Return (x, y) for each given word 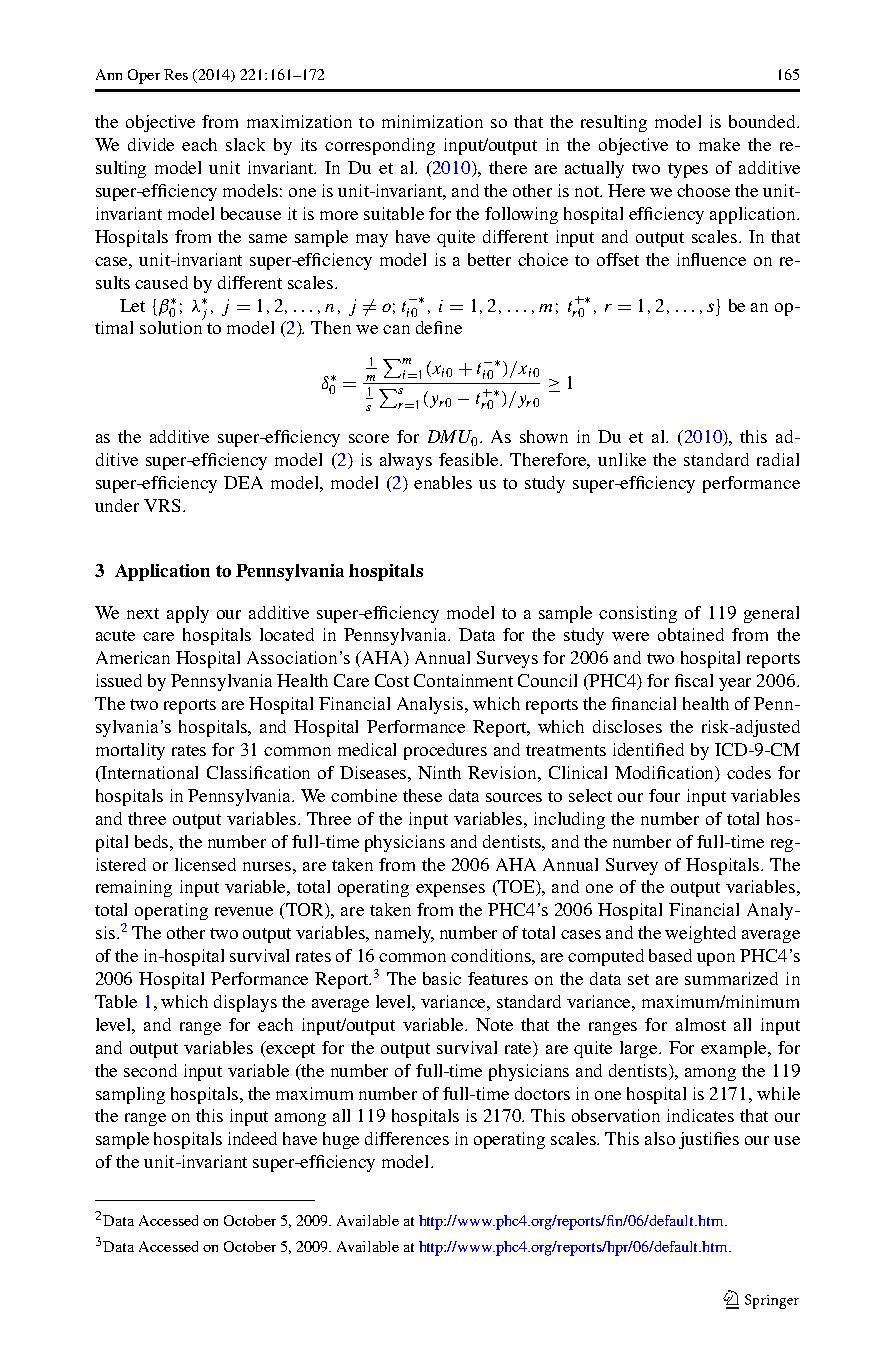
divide (151, 144)
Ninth (439, 772)
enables (443, 482)
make (719, 144)
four (664, 795)
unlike (622, 459)
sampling (130, 1095)
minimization (432, 121)
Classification (258, 772)
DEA (243, 482)
